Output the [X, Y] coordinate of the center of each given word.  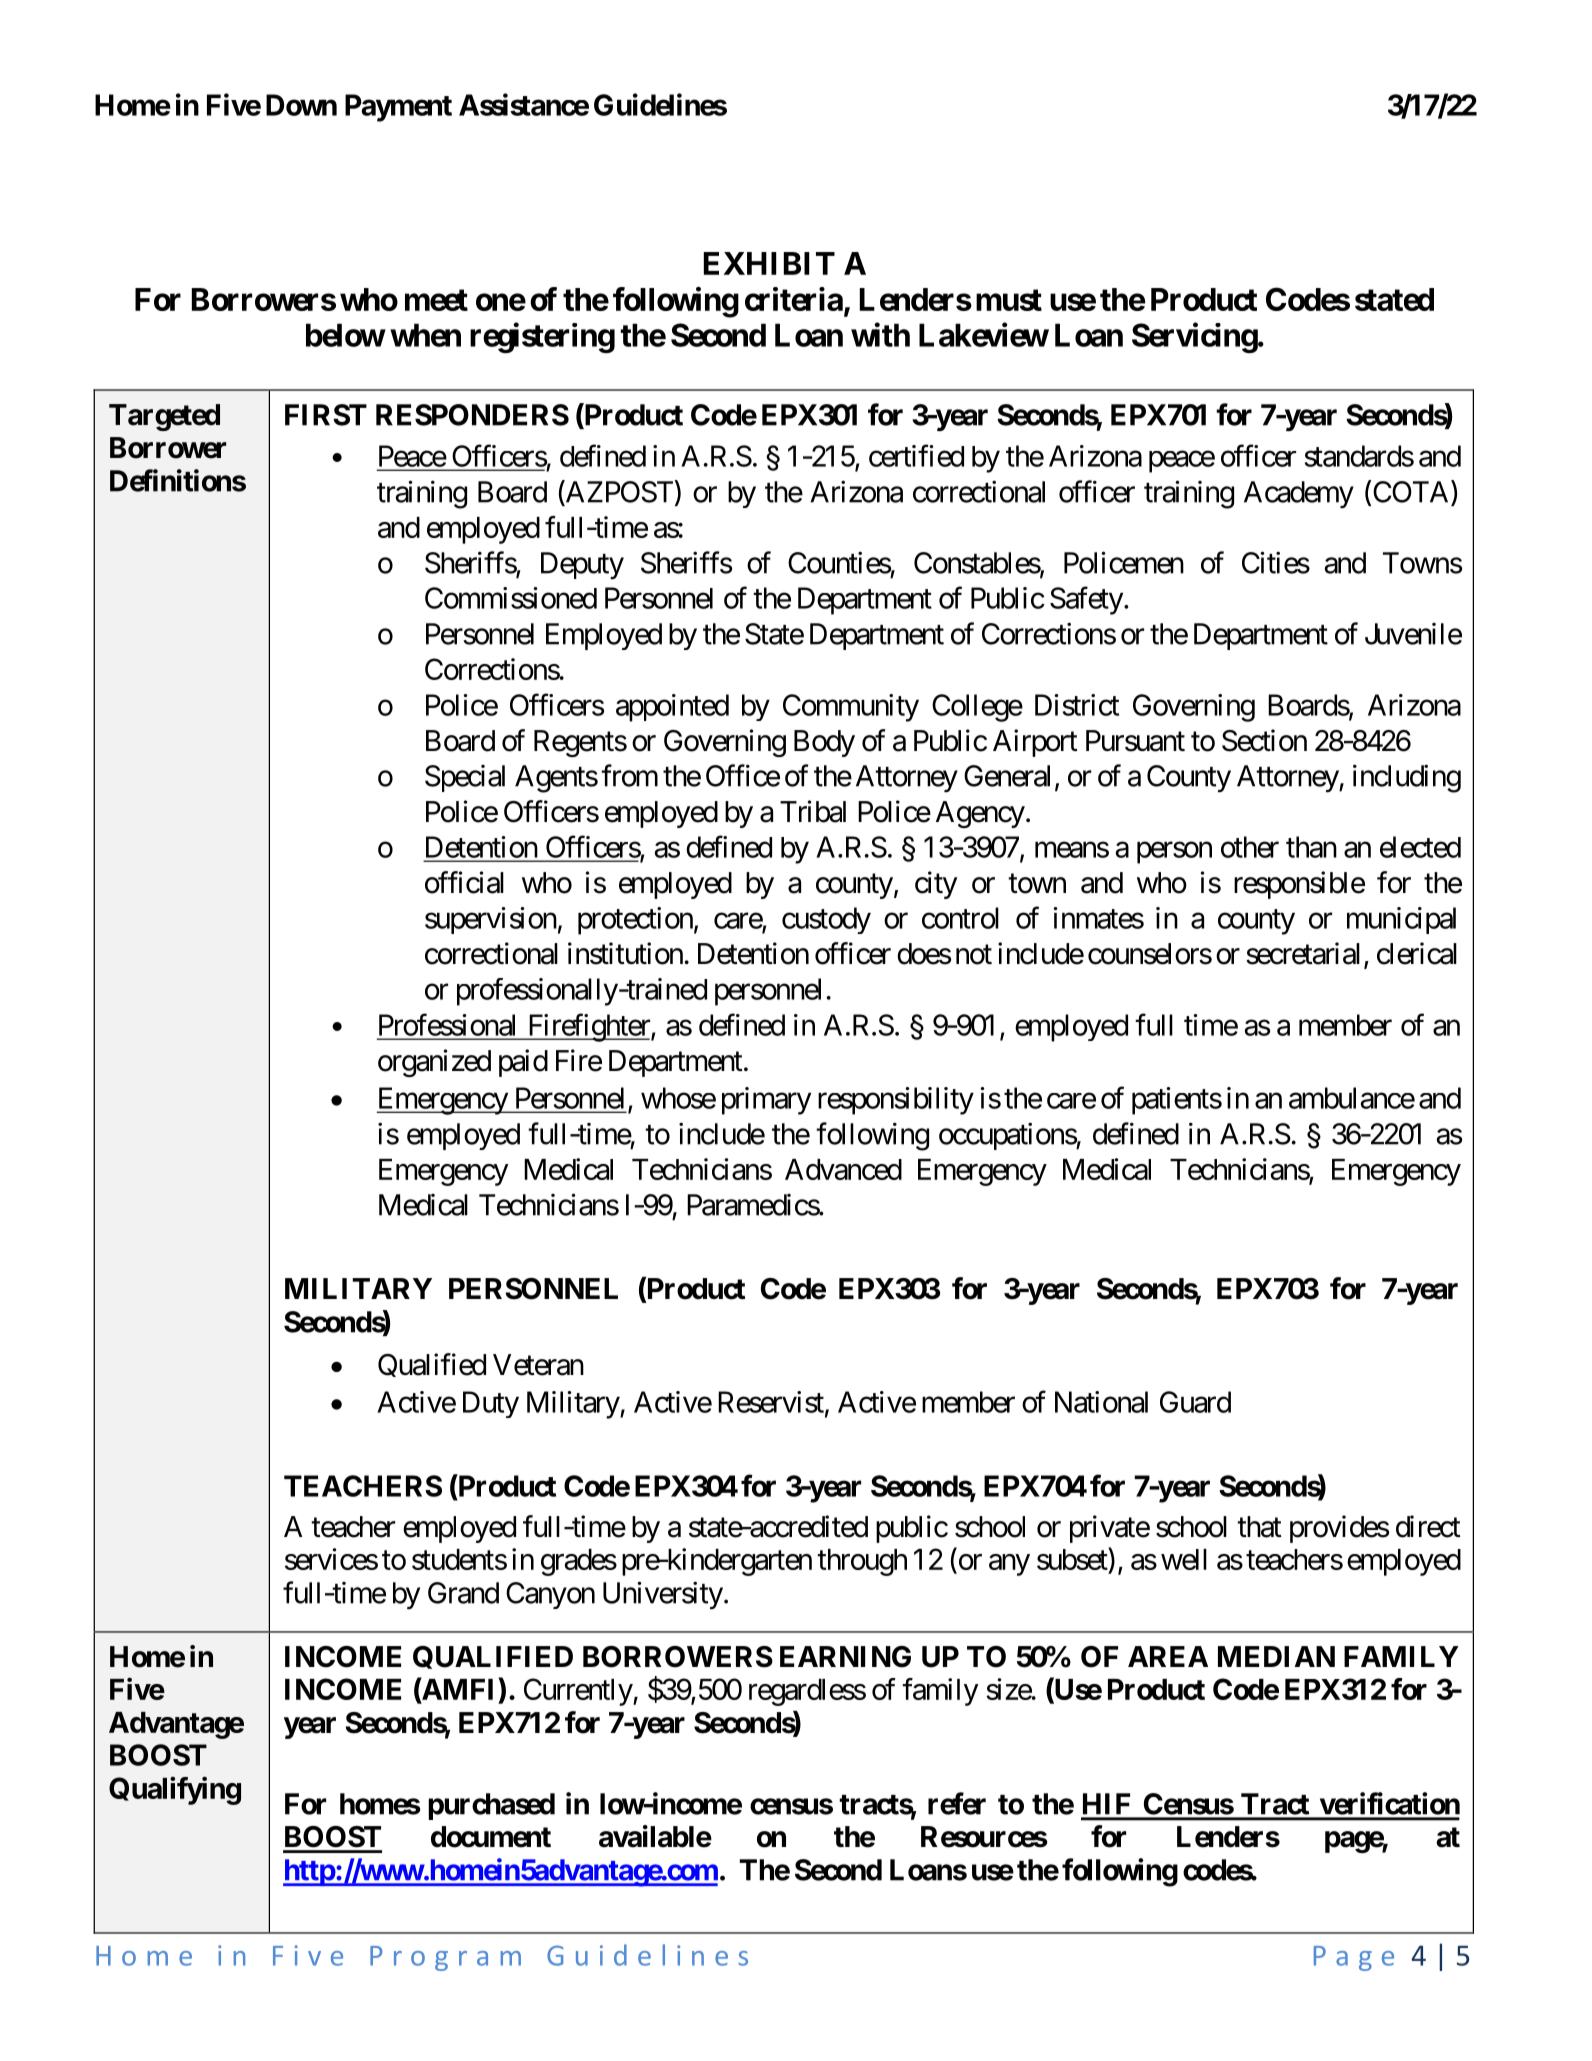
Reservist [771, 1402]
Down [301, 105]
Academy [1299, 494]
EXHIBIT [769, 263]
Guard [1195, 1402]
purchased [491, 1806]
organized [434, 1063]
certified [916, 455]
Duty [491, 1404]
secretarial [1303, 953]
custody [826, 920]
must [1009, 300]
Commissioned [511, 598]
